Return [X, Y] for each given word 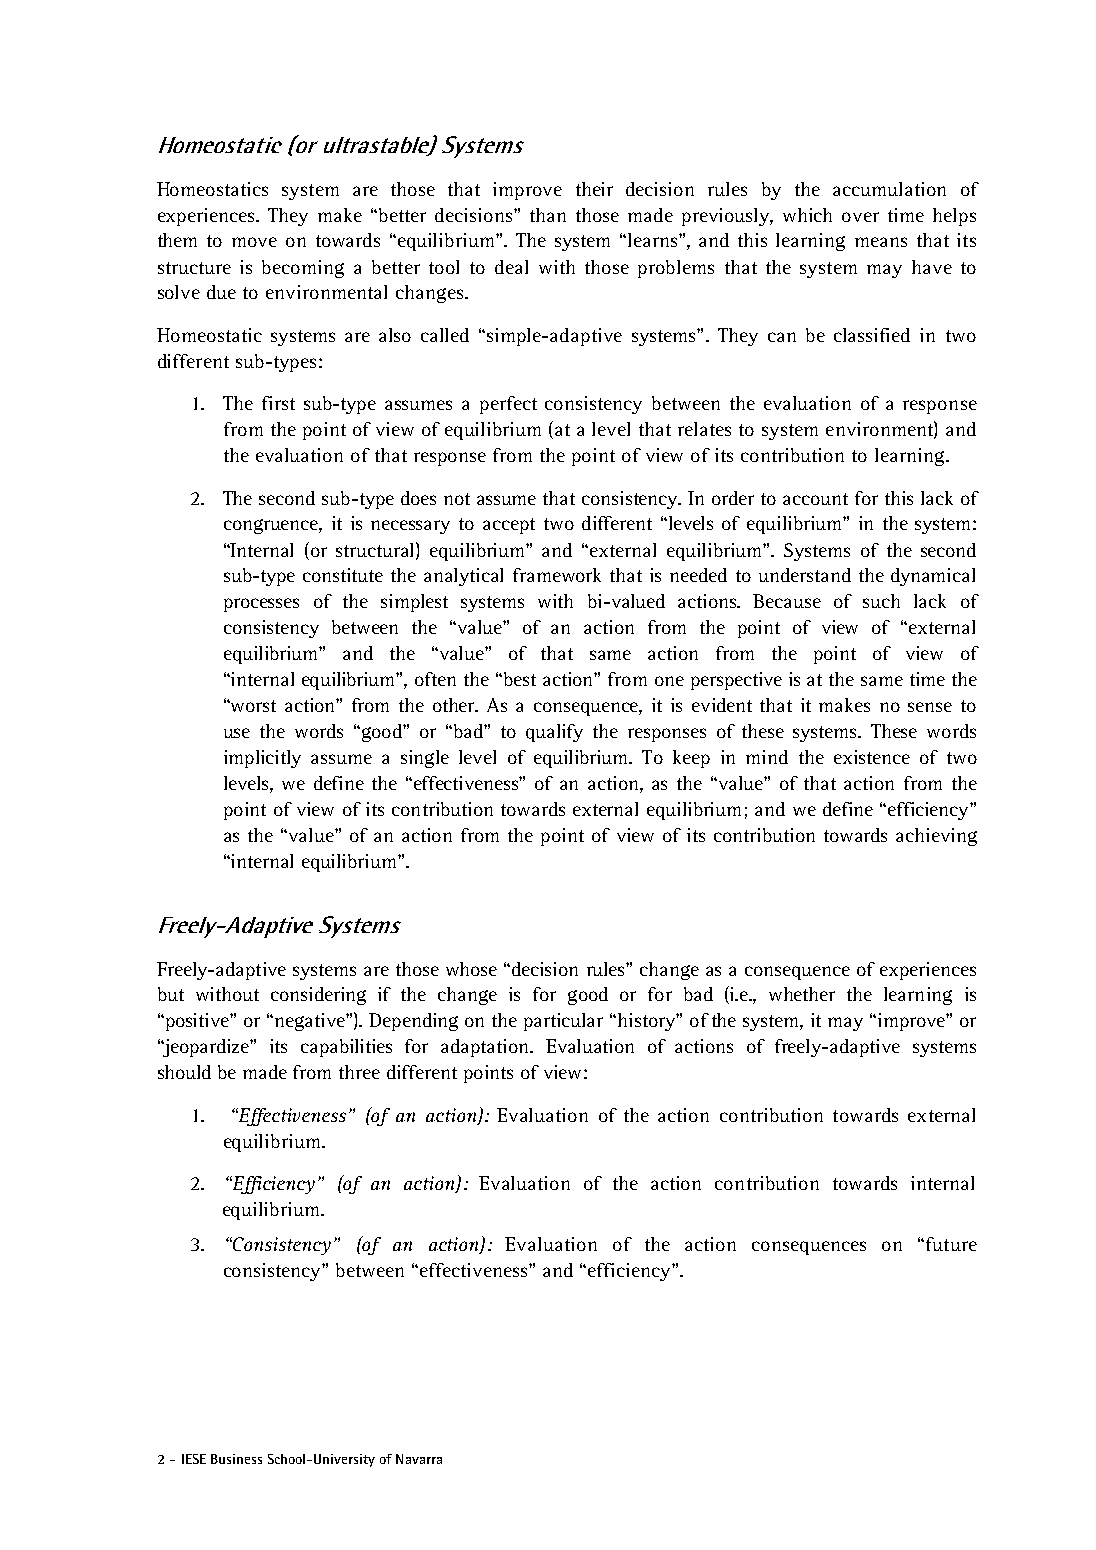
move [254, 242]
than [548, 215]
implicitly [262, 759]
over [860, 217]
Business [236, 1459]
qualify [554, 733]
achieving [936, 837]
